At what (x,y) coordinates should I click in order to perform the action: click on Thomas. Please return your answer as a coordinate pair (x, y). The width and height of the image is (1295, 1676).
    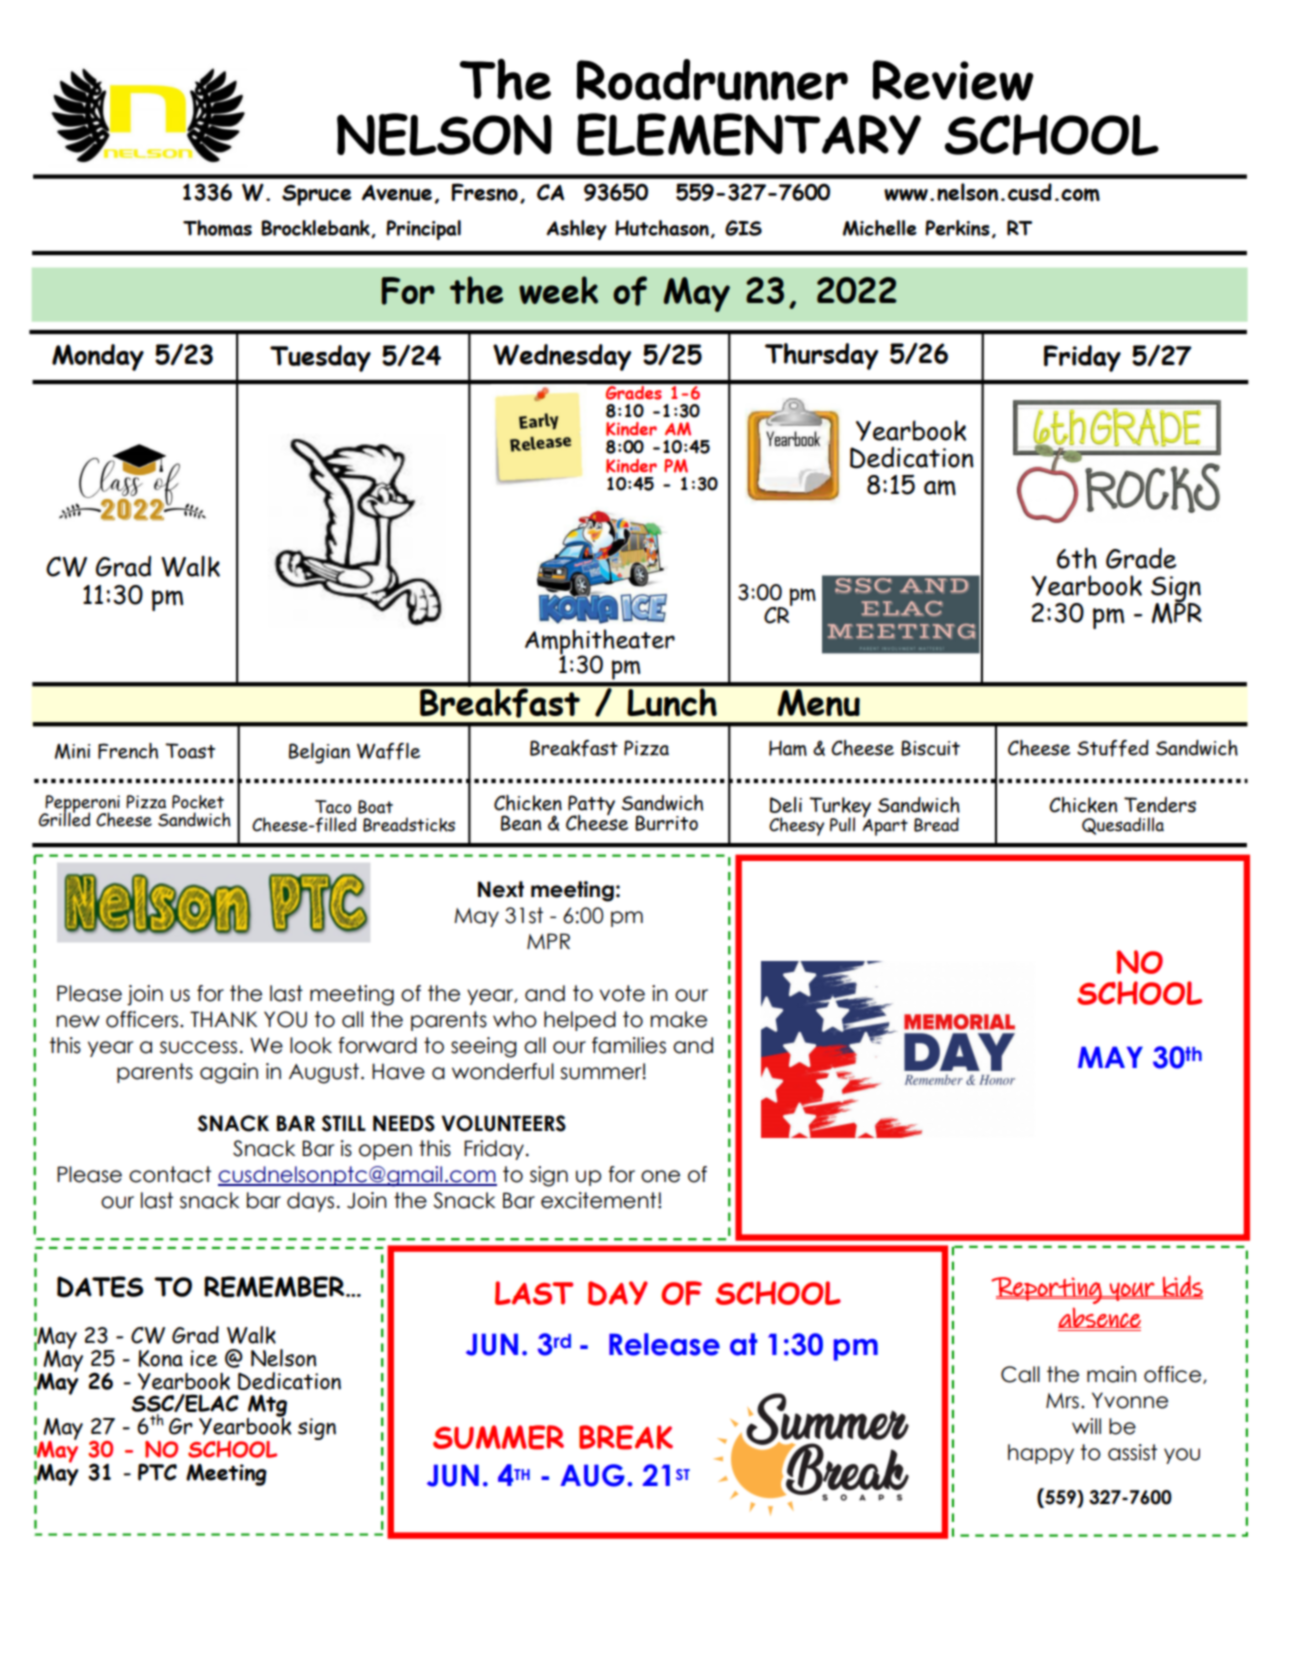
    Looking at the image, I should click on (217, 228).
